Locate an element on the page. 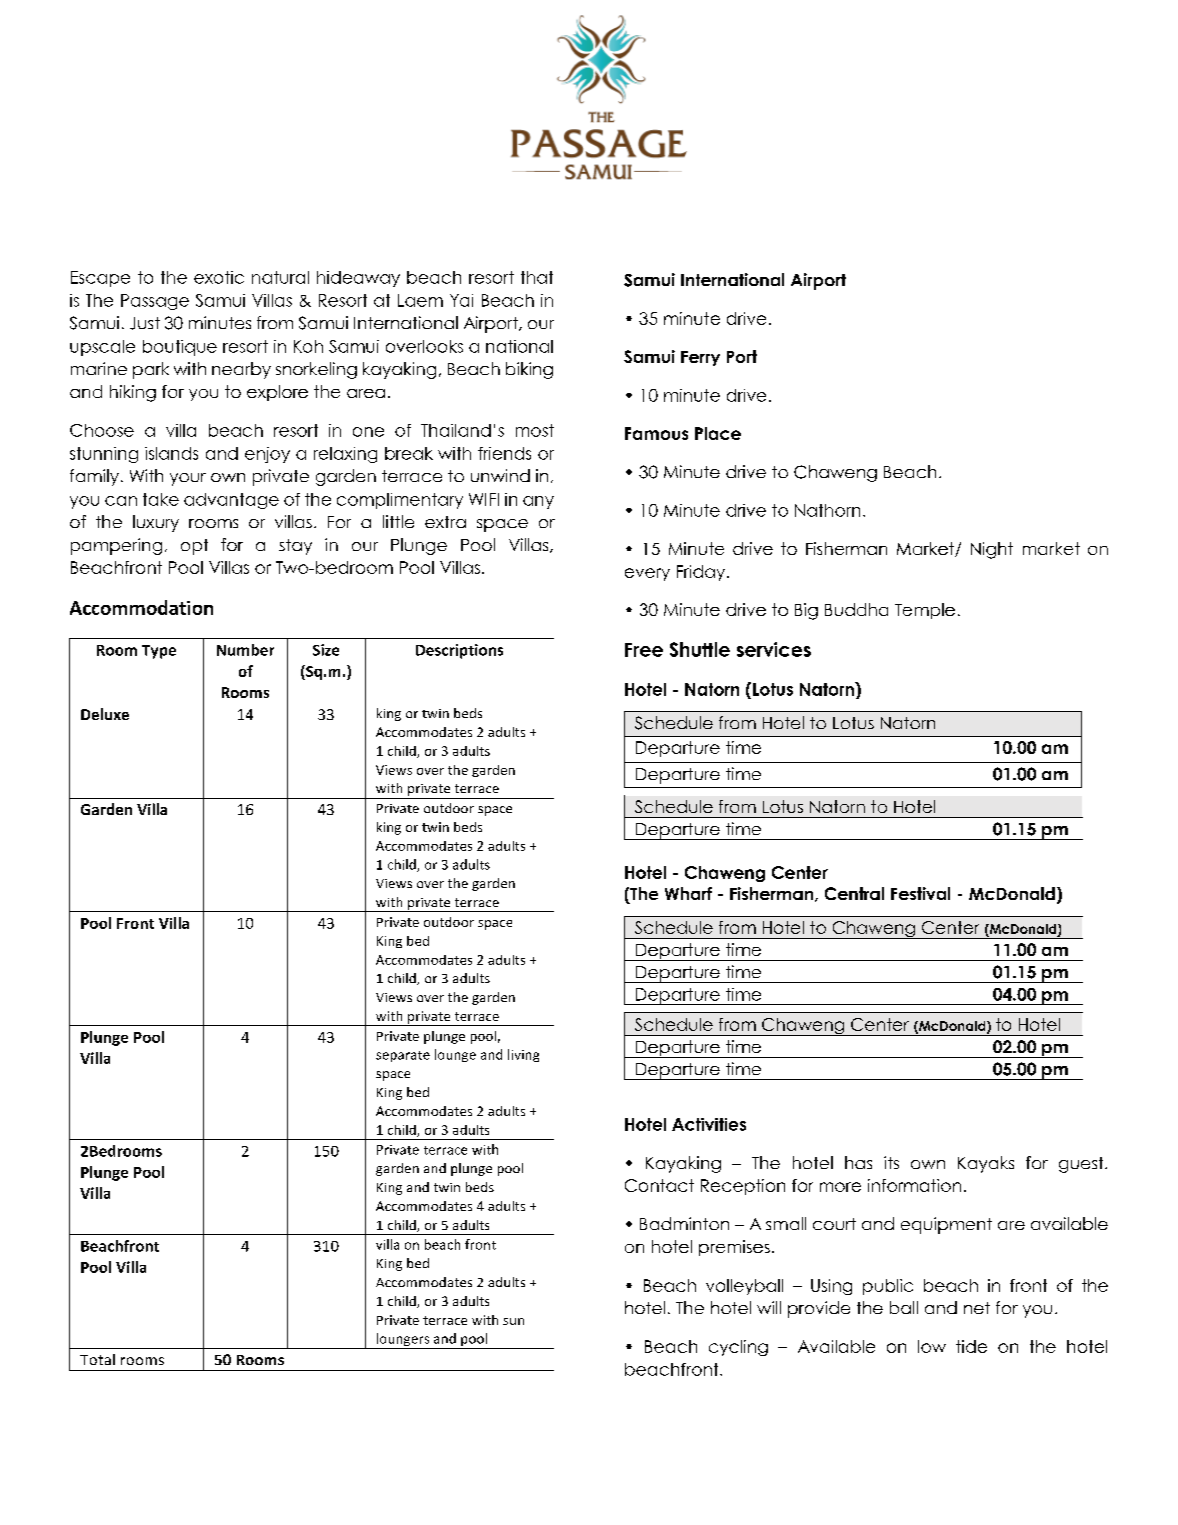 The width and height of the document is (1178, 1525). opt is located at coordinates (194, 547).
